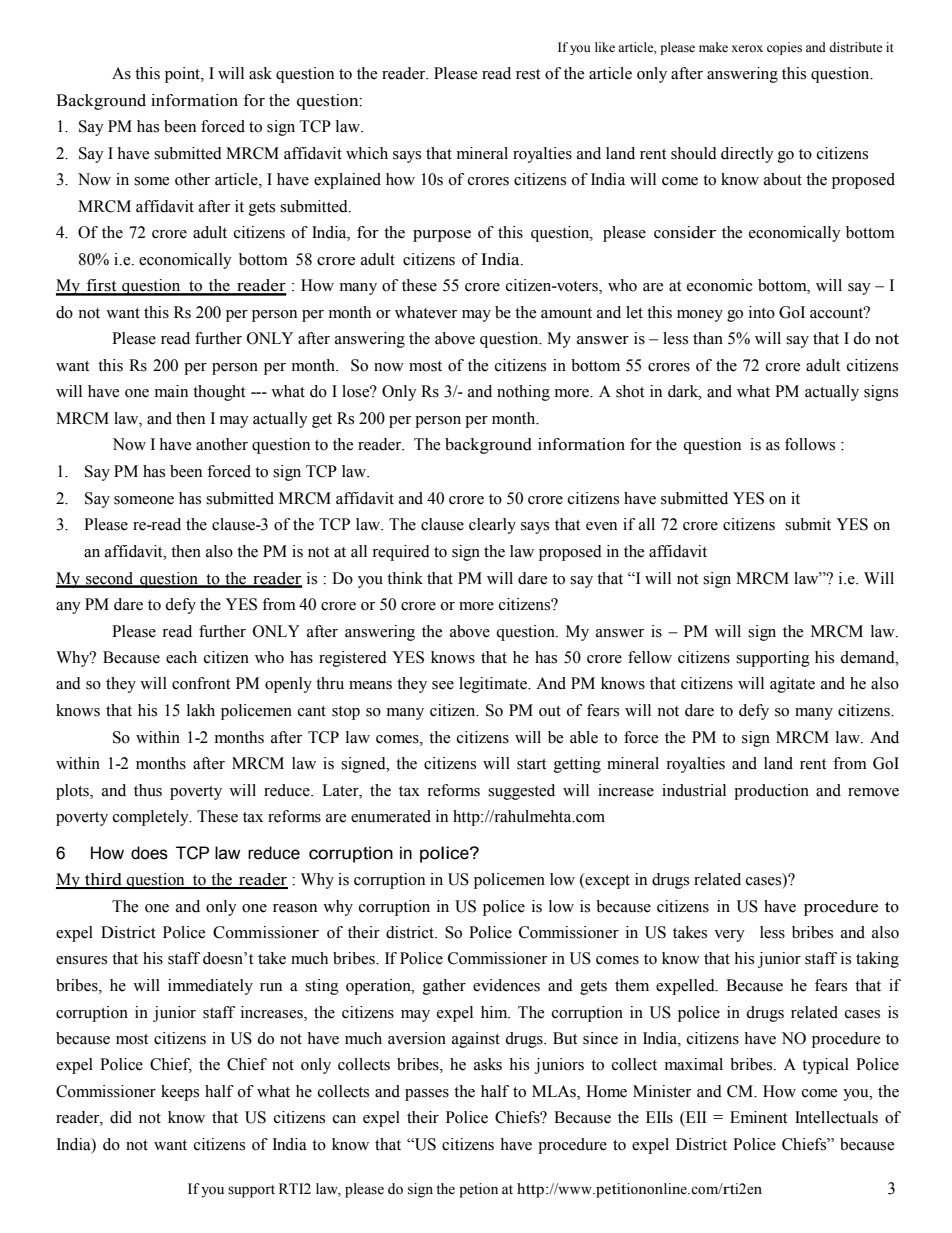 Image resolution: width=952 pixels, height=1233 pixels. Describe the element at coordinates (528, 74) in the page. I see `rest` at that location.
